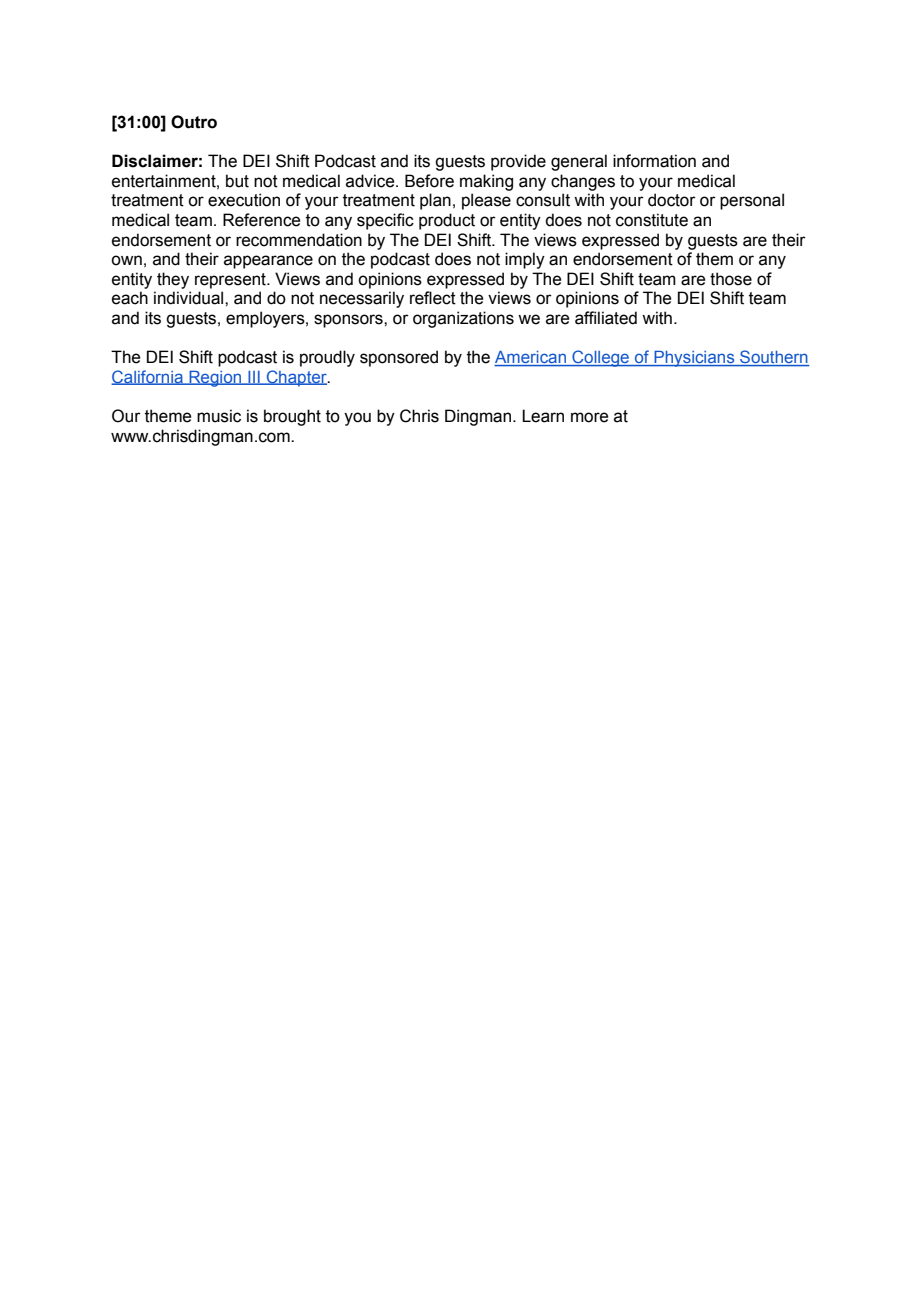 This page has width=924, height=1307. I want to click on music, so click(219, 416).
